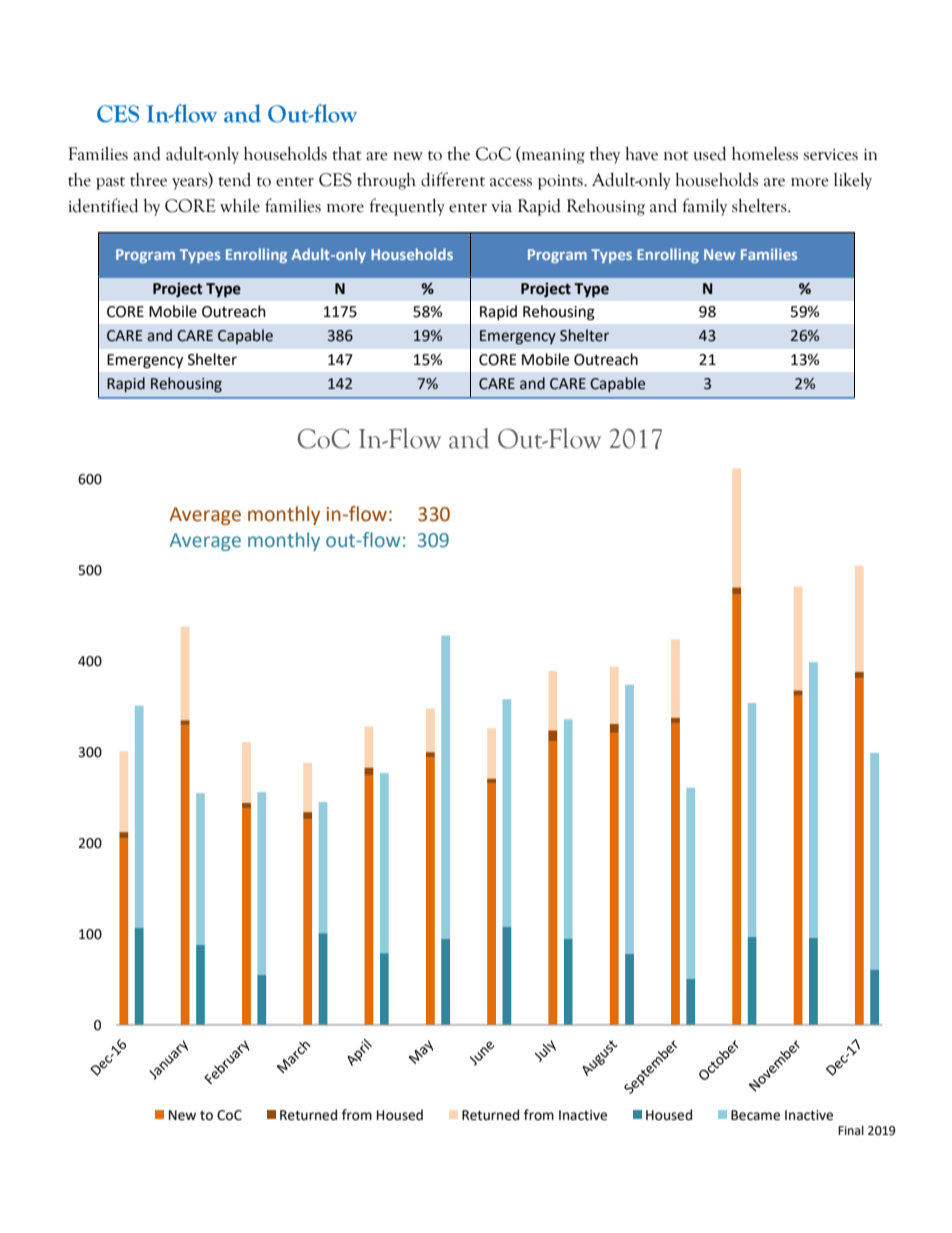  Describe the element at coordinates (765, 154) in the screenshot. I see `homeless` at that location.
